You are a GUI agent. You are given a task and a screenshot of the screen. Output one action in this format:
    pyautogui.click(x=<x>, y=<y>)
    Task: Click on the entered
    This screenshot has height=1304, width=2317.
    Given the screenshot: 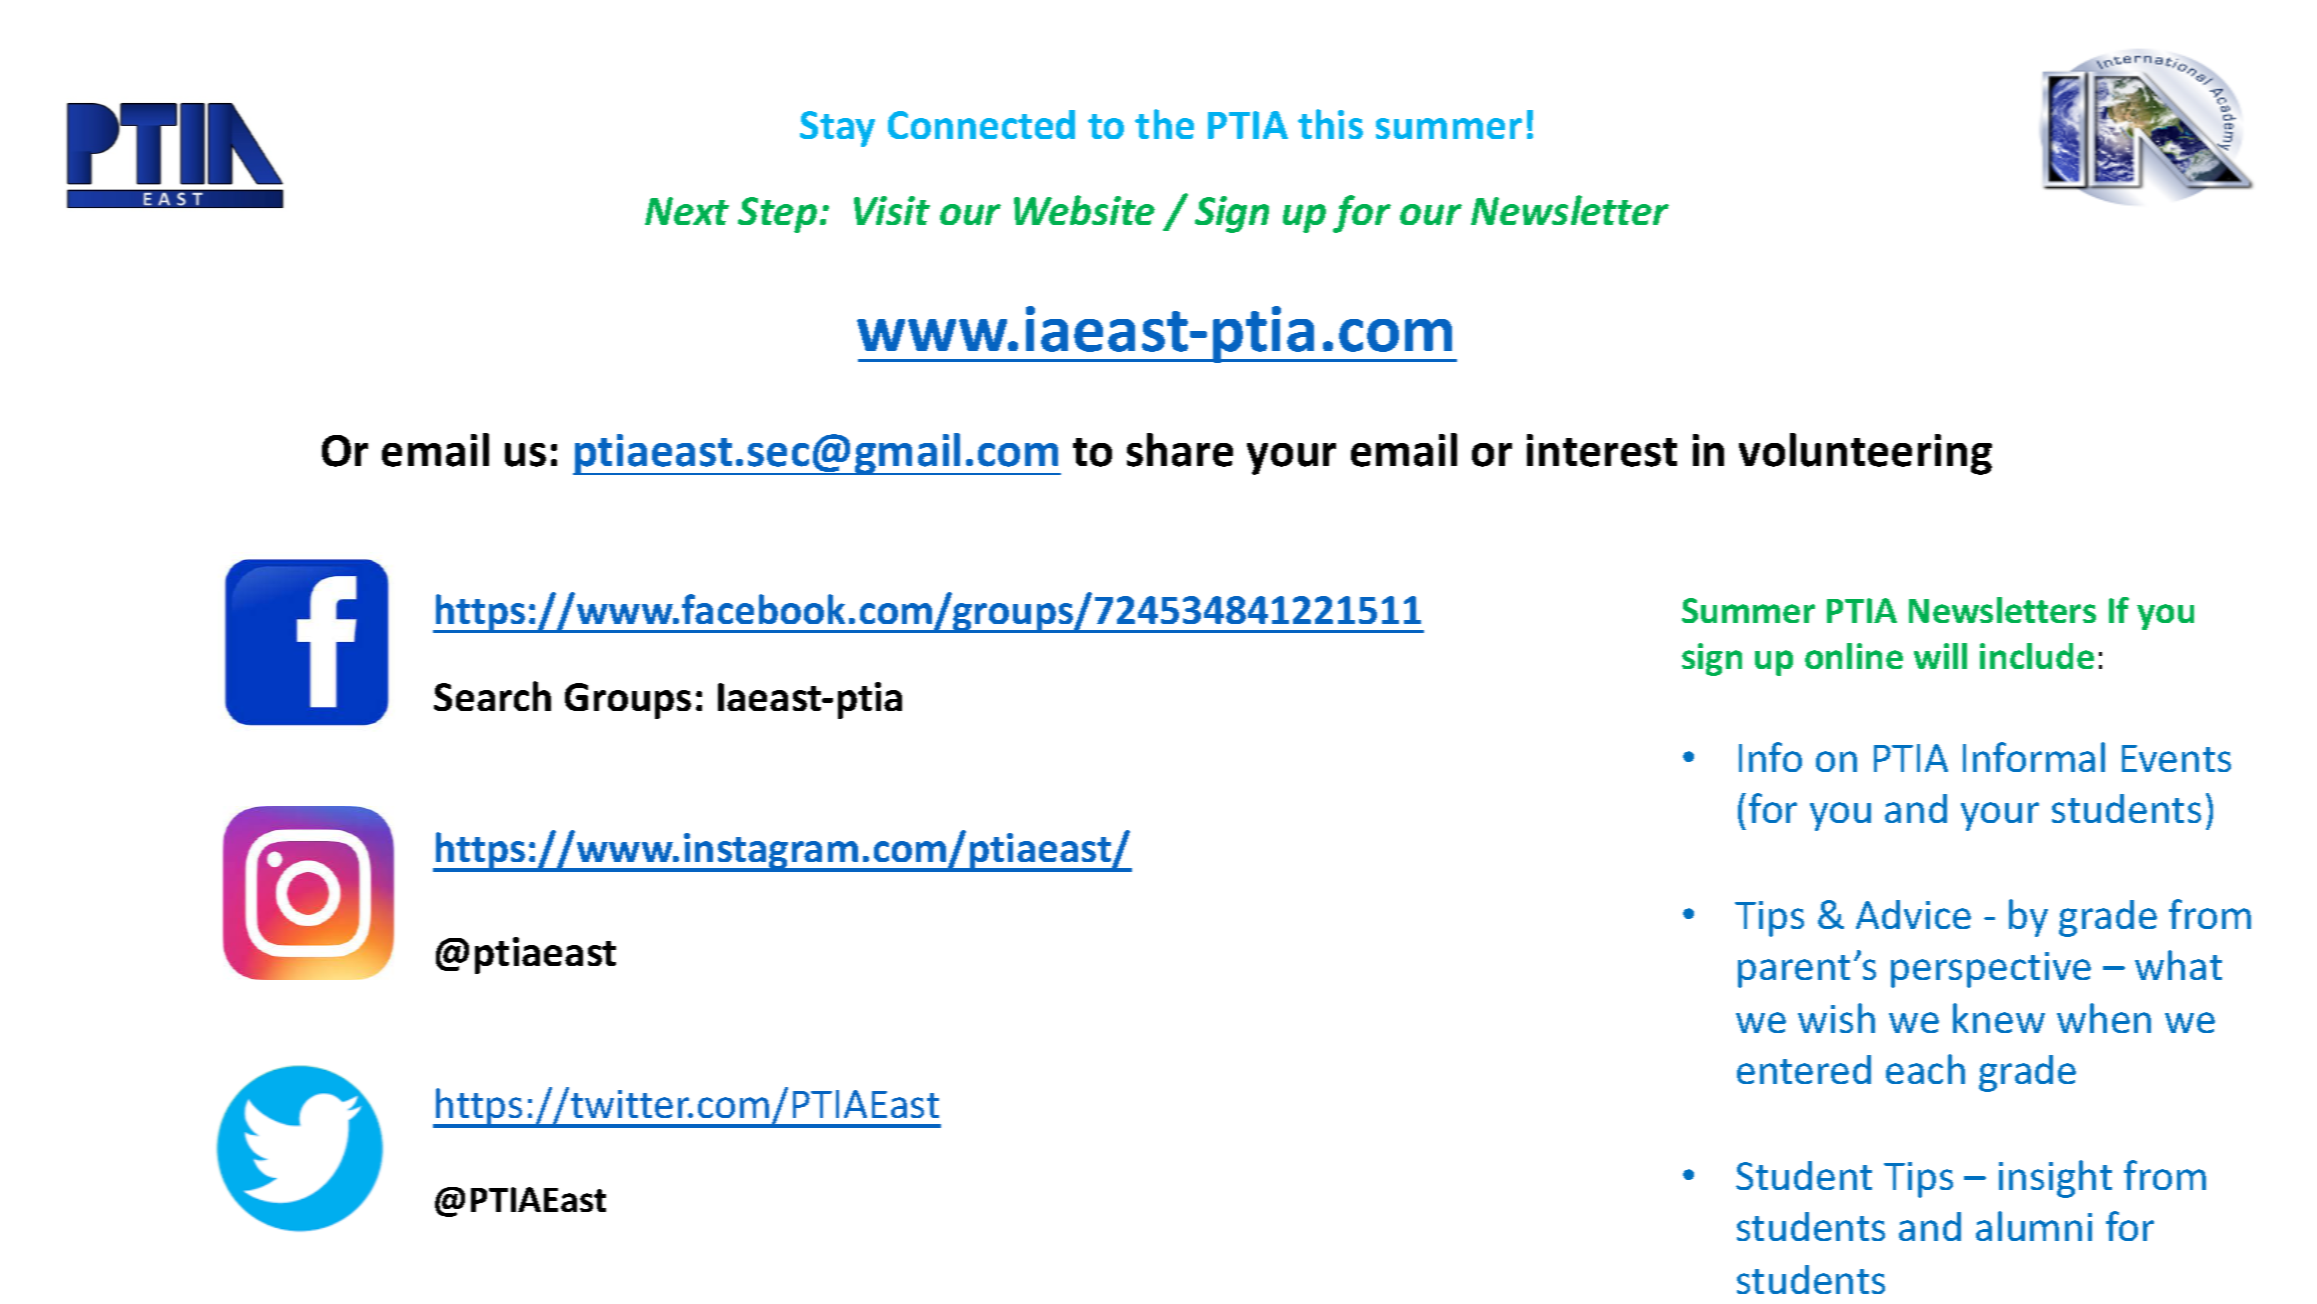 What is the action you would take?
    pyautogui.click(x=1804, y=1069)
